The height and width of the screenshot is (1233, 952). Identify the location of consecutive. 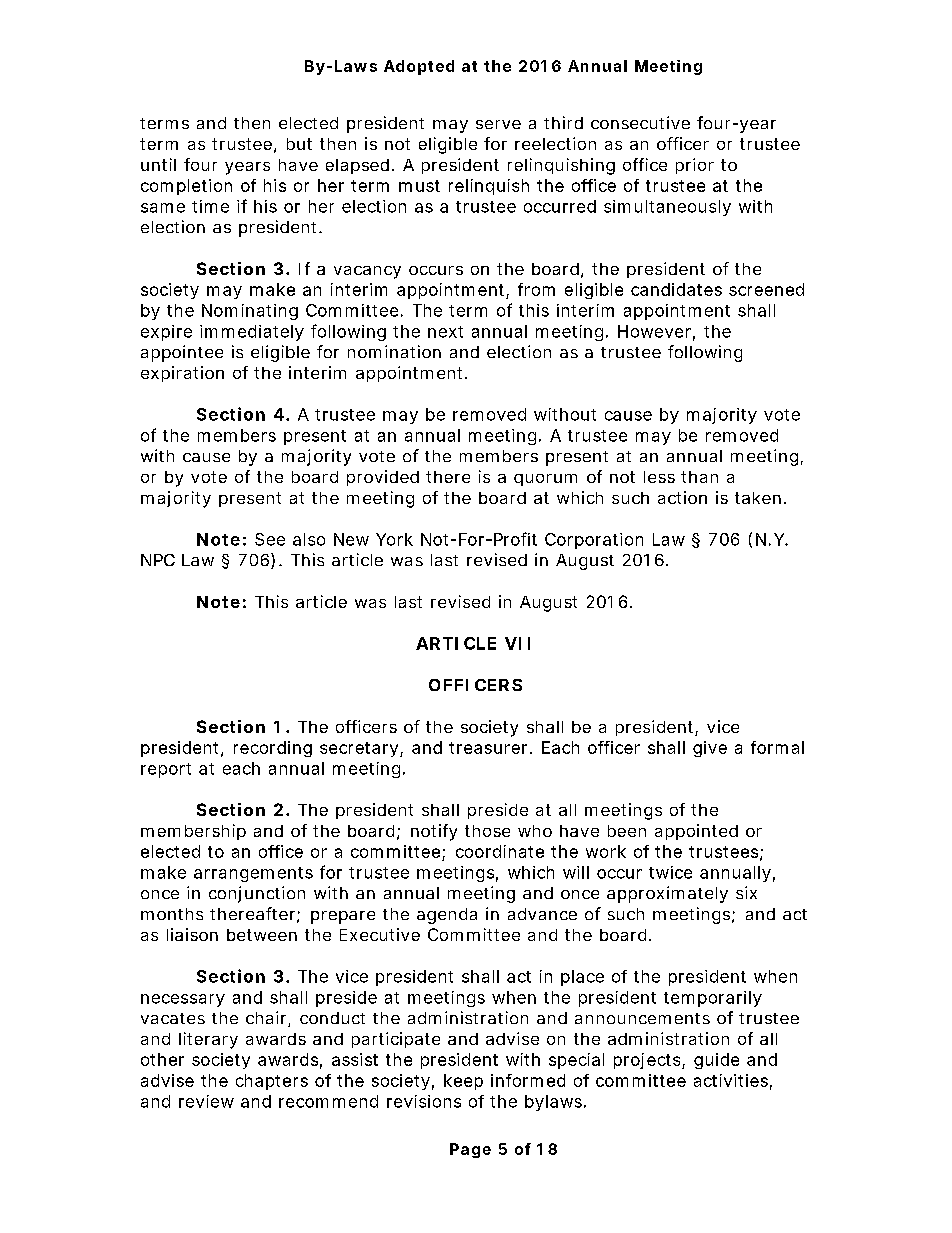
(640, 122).
